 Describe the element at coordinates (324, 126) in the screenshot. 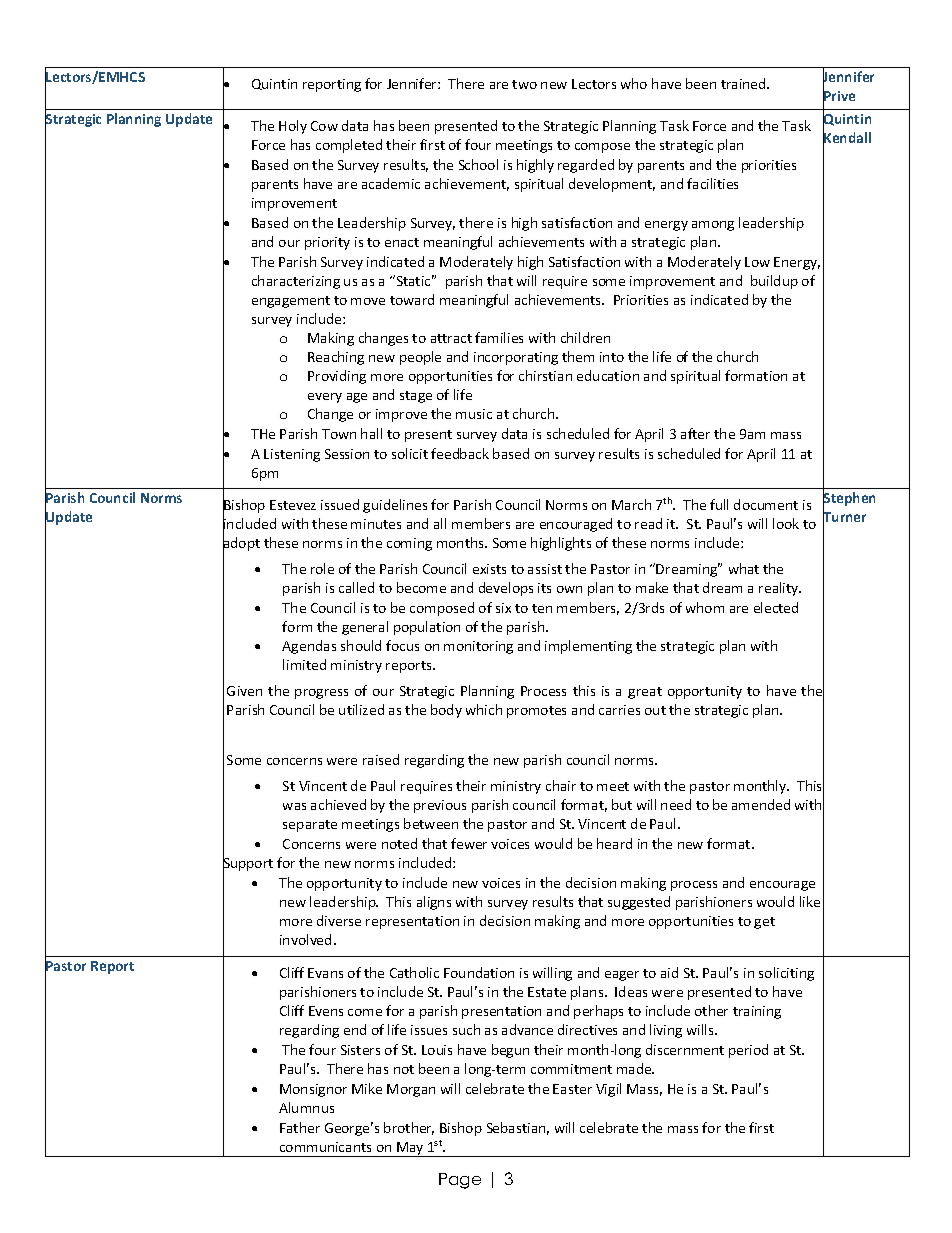

I see `Cow` at that location.
